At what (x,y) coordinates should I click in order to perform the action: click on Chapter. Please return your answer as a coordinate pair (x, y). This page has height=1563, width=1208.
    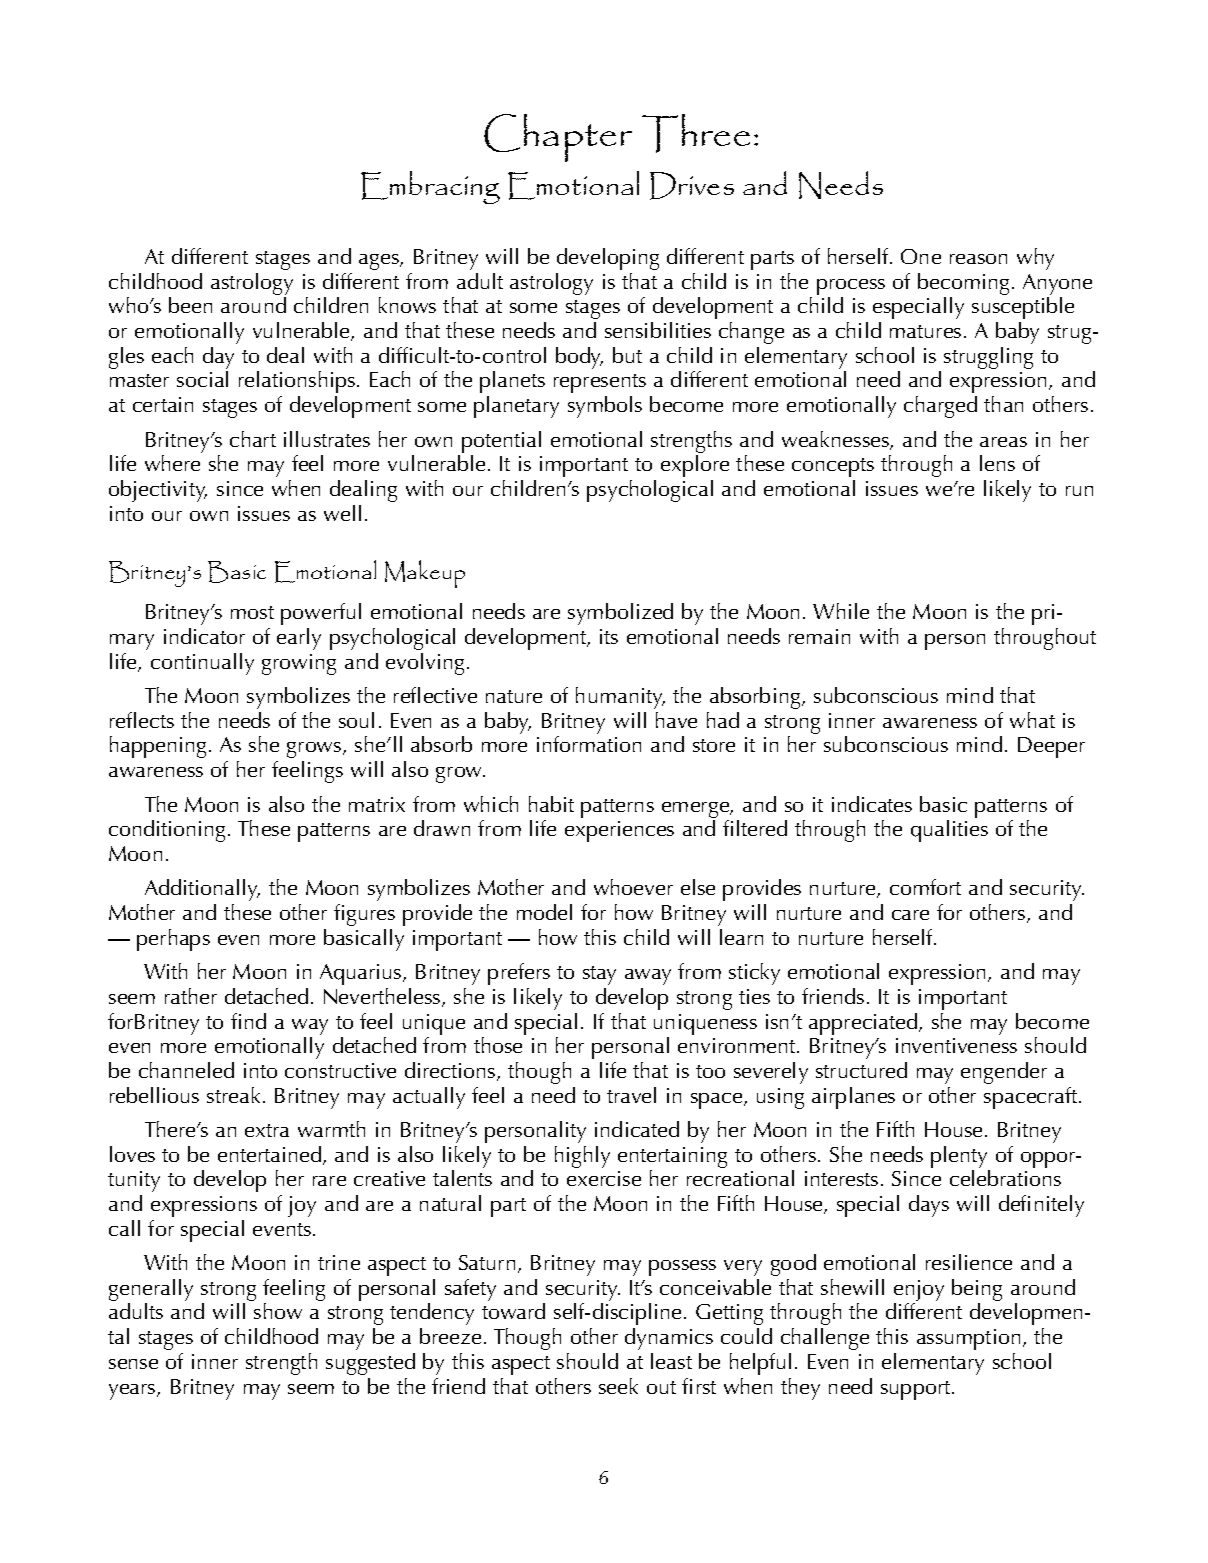
    Looking at the image, I should click on (558, 138).
